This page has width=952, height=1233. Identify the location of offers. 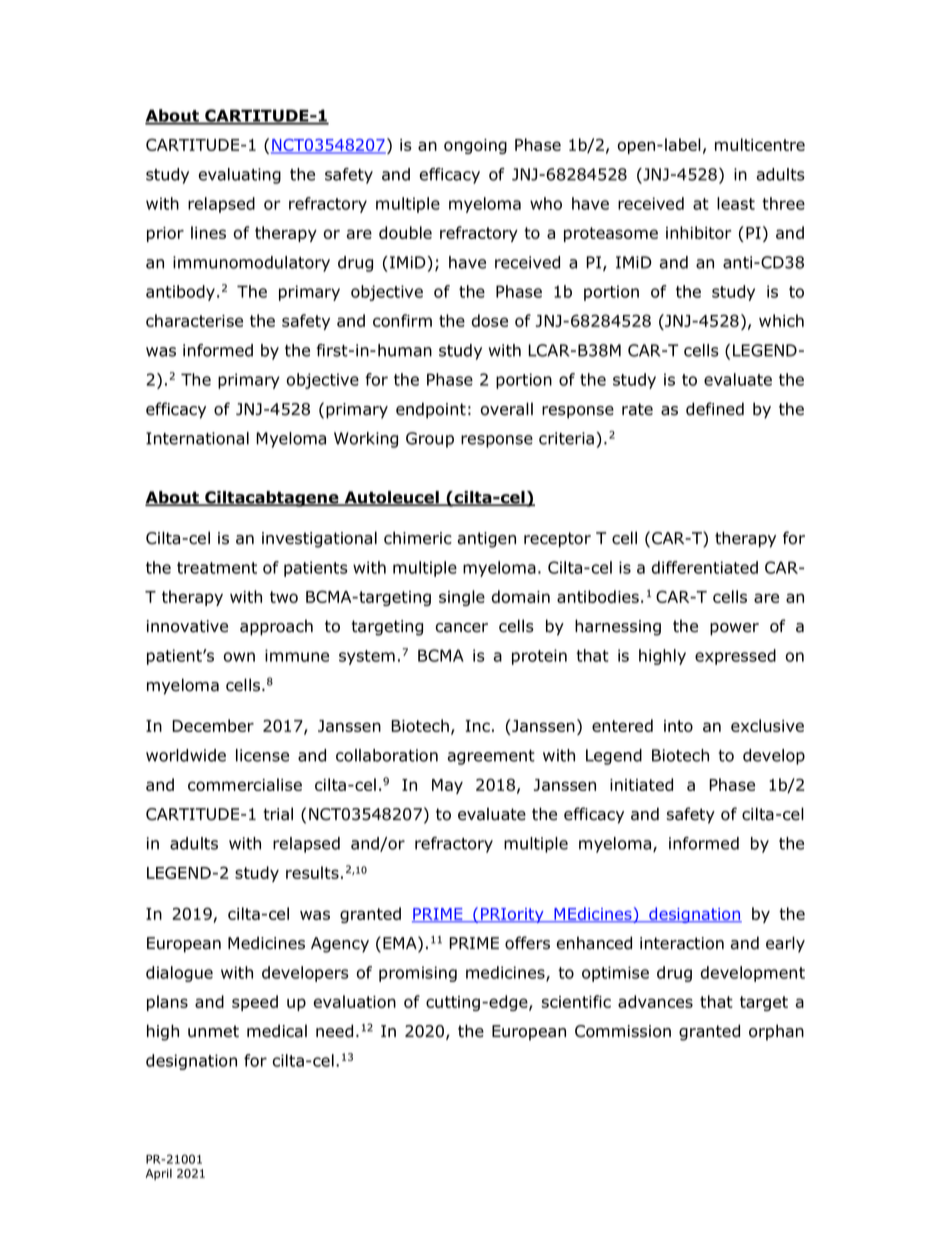
(527, 943).
